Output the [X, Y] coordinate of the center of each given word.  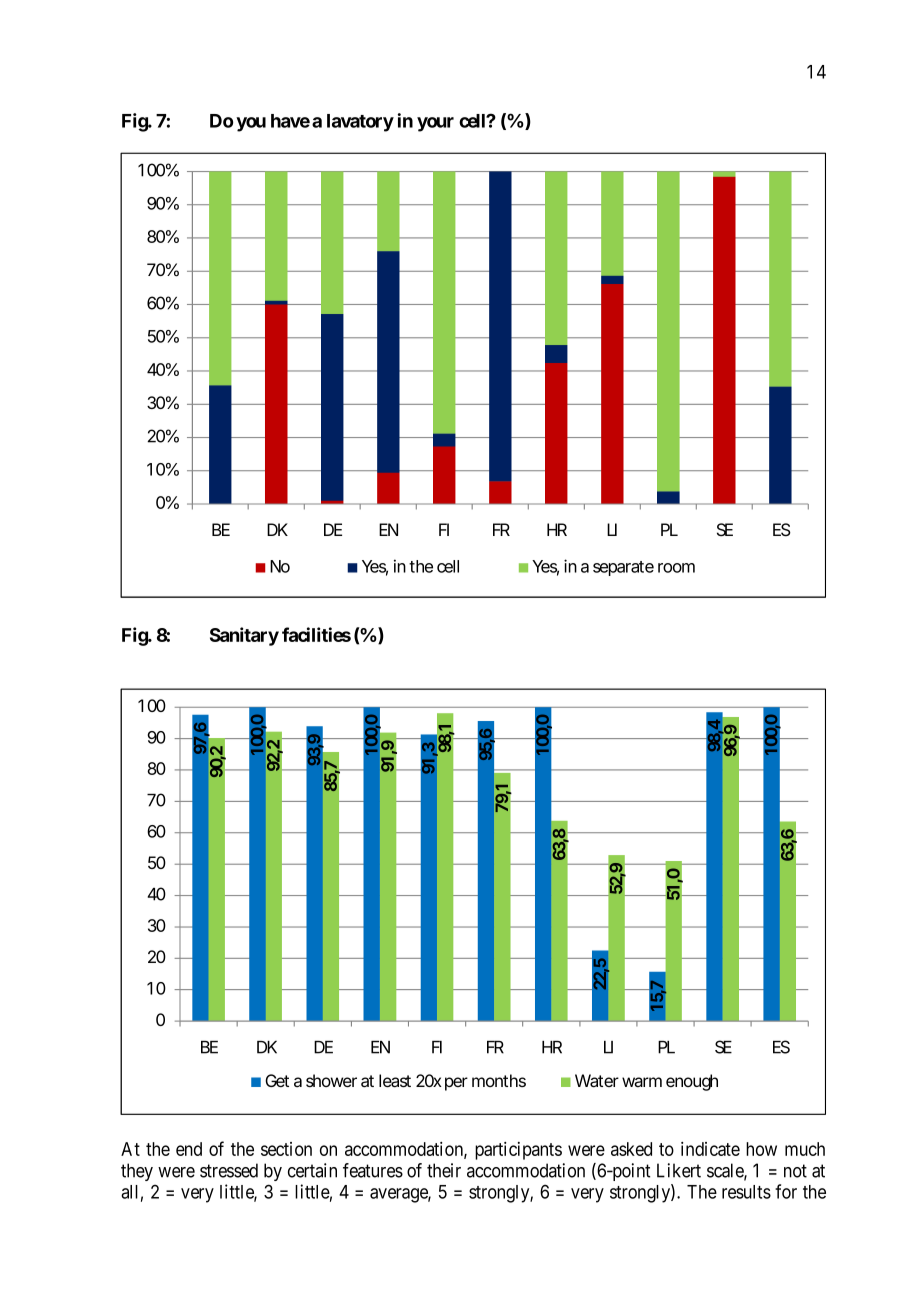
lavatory [360, 123]
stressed [229, 1170]
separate [623, 568]
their [444, 1170]
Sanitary [244, 636]
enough [692, 1082]
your [435, 124]
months [499, 1080]
